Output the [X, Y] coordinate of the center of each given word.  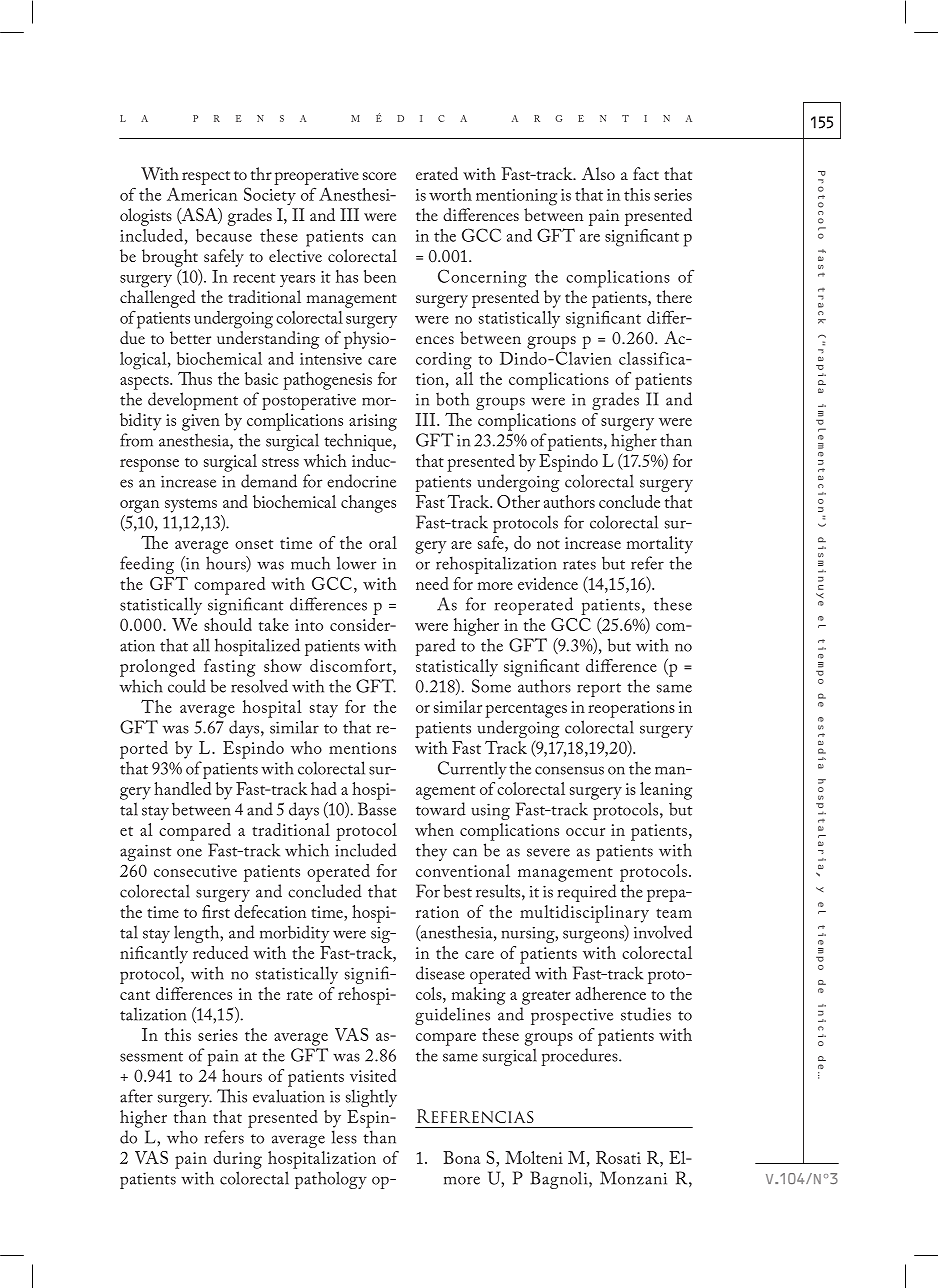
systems [191, 505]
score [379, 176]
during [237, 1160]
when [434, 829]
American [202, 194]
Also [598, 173]
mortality [660, 545]
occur [585, 832]
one [189, 852]
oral [383, 542]
